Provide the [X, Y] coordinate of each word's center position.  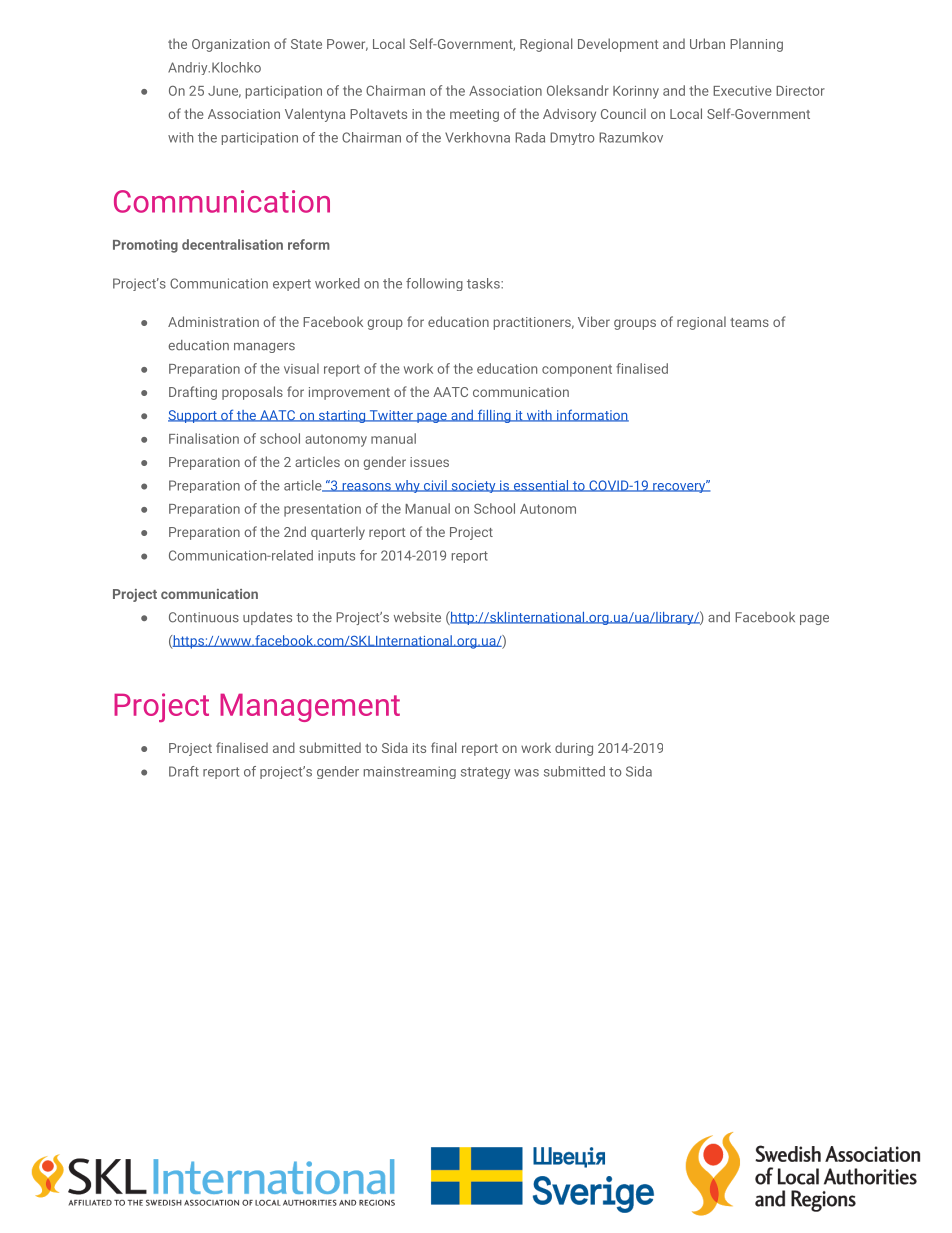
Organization [231, 45]
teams [749, 322]
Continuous [204, 617]
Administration [213, 321]
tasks [484, 283]
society [473, 486]
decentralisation [232, 244]
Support [193, 416]
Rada [530, 137]
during [574, 749]
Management [310, 708]
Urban [707, 43]
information [591, 415]
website [417, 617]
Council [623, 113]
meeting [474, 115]
